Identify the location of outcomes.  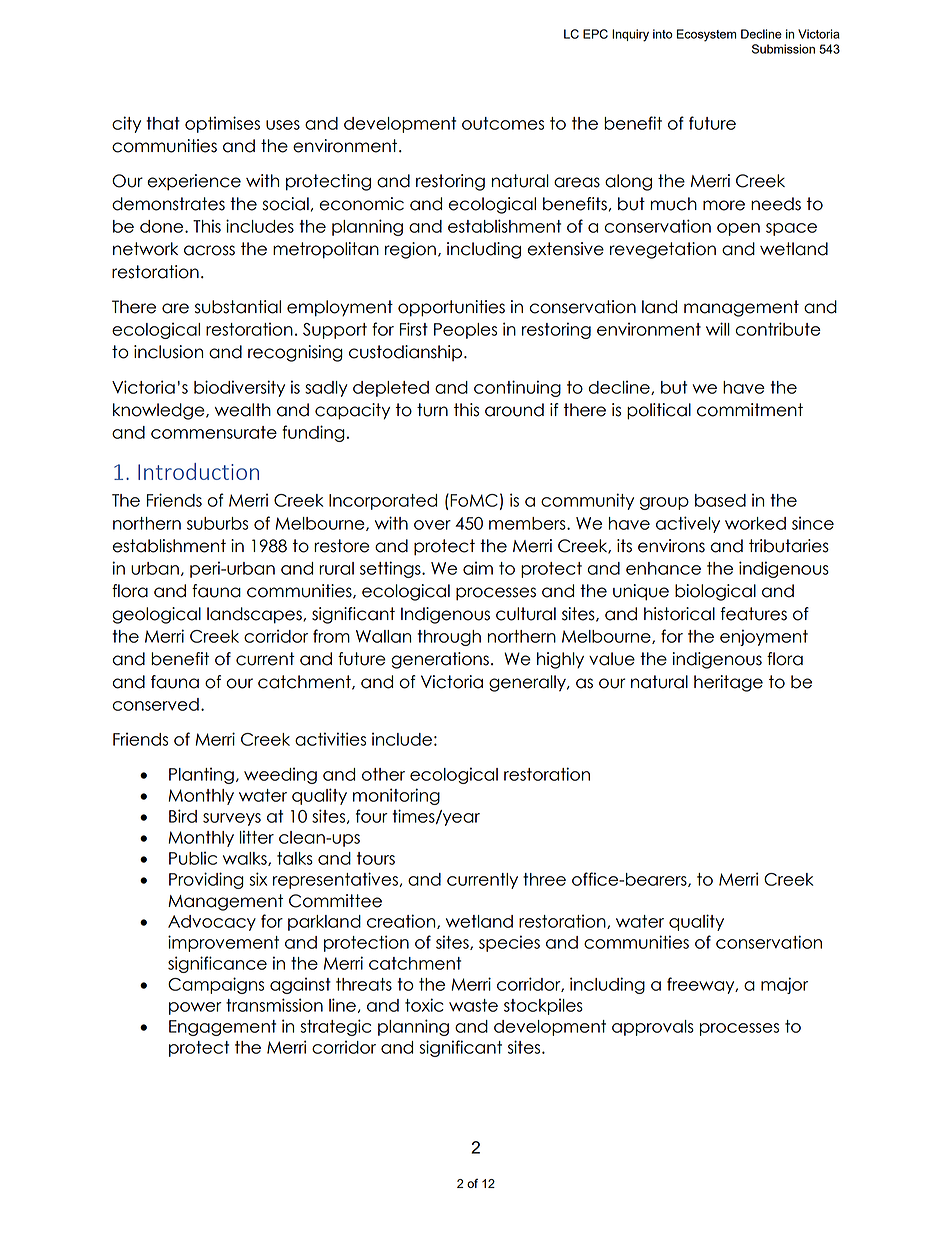
(503, 123).
